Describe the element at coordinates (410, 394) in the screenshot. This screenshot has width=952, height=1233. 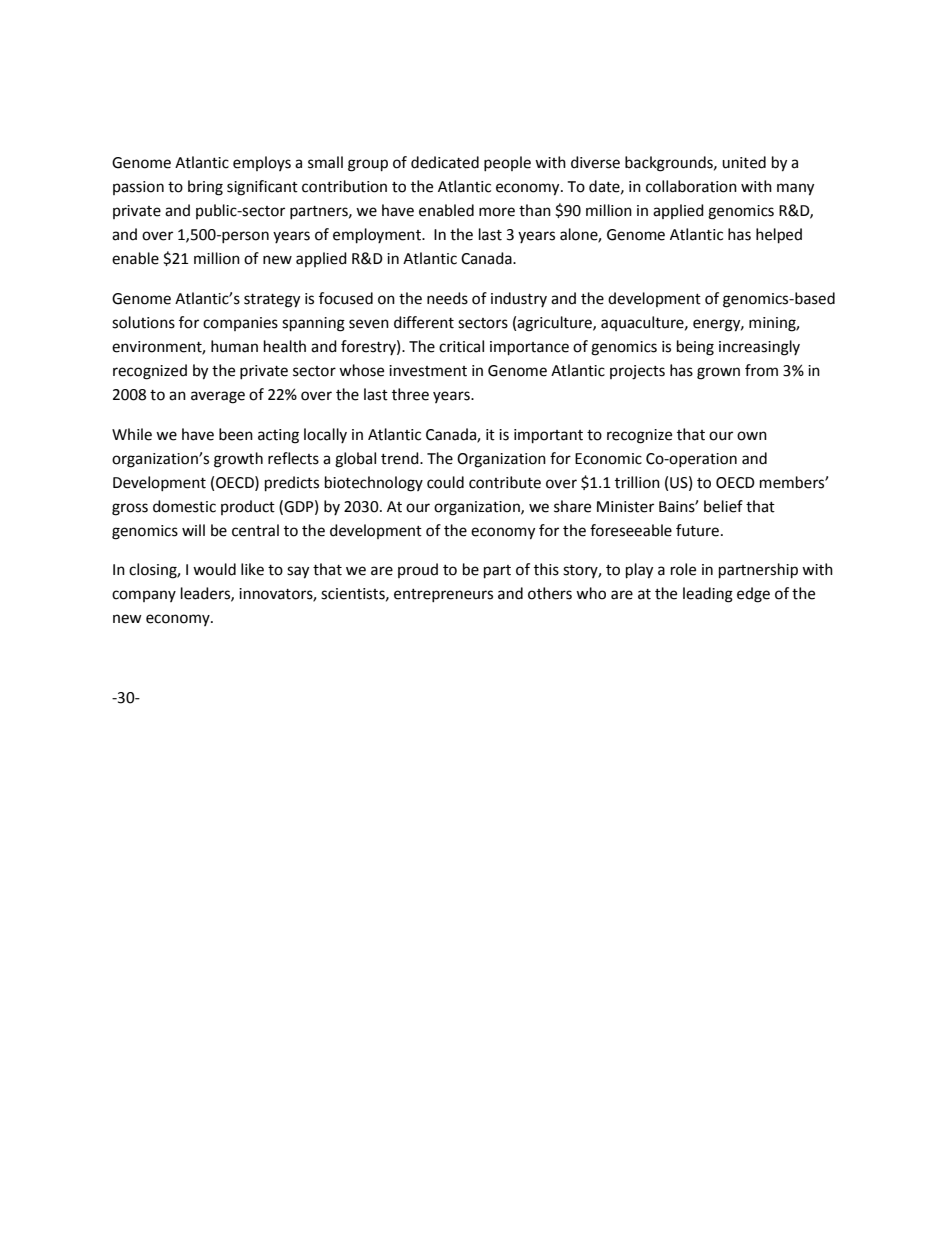
I see `three` at that location.
